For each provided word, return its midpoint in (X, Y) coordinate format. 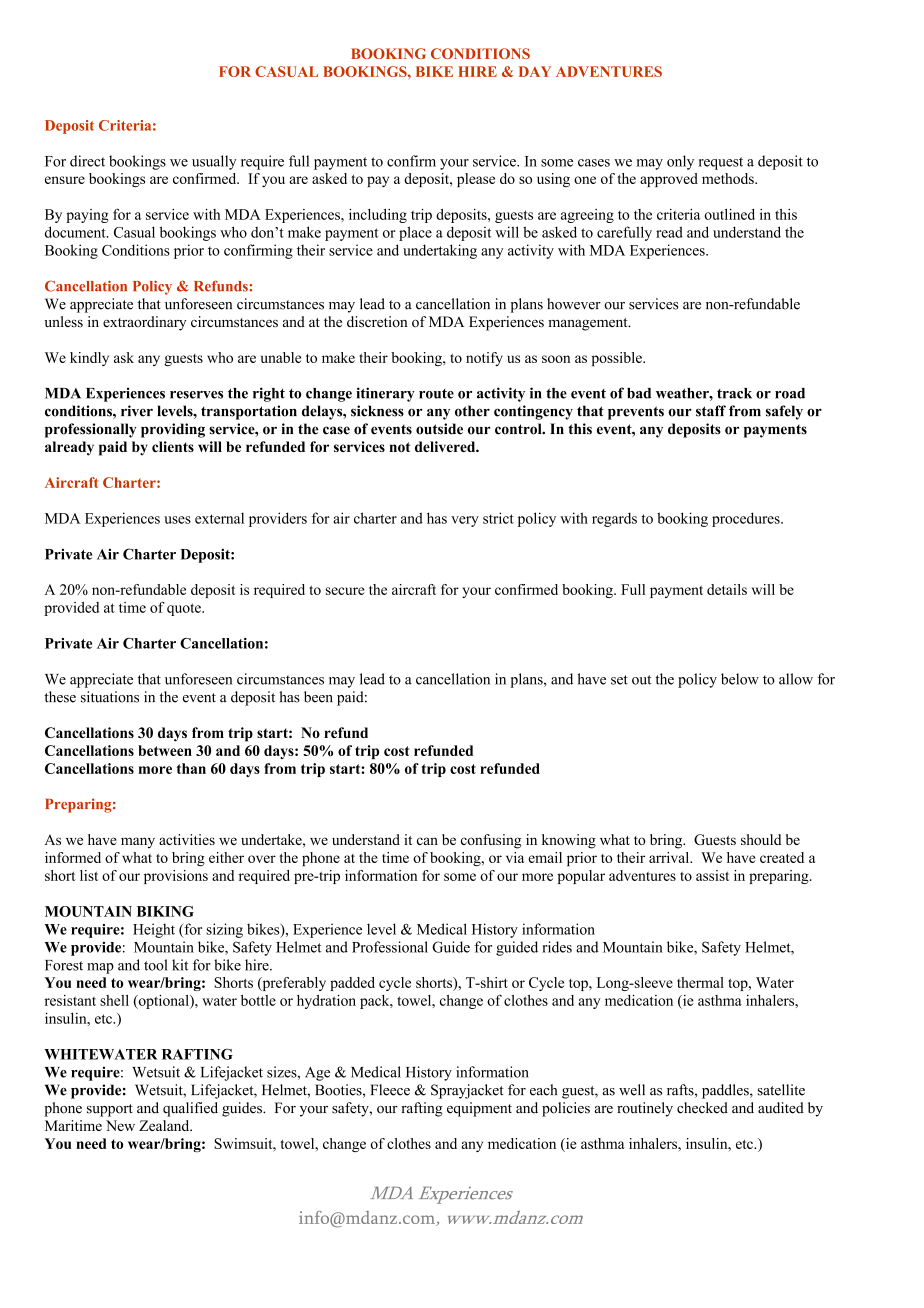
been (318, 697)
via (515, 857)
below (740, 679)
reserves (196, 395)
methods (729, 178)
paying (87, 216)
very (465, 521)
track (734, 393)
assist (712, 875)
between (165, 750)
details (727, 589)
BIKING (165, 911)
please (476, 180)
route (436, 394)
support (110, 1110)
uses (177, 520)
